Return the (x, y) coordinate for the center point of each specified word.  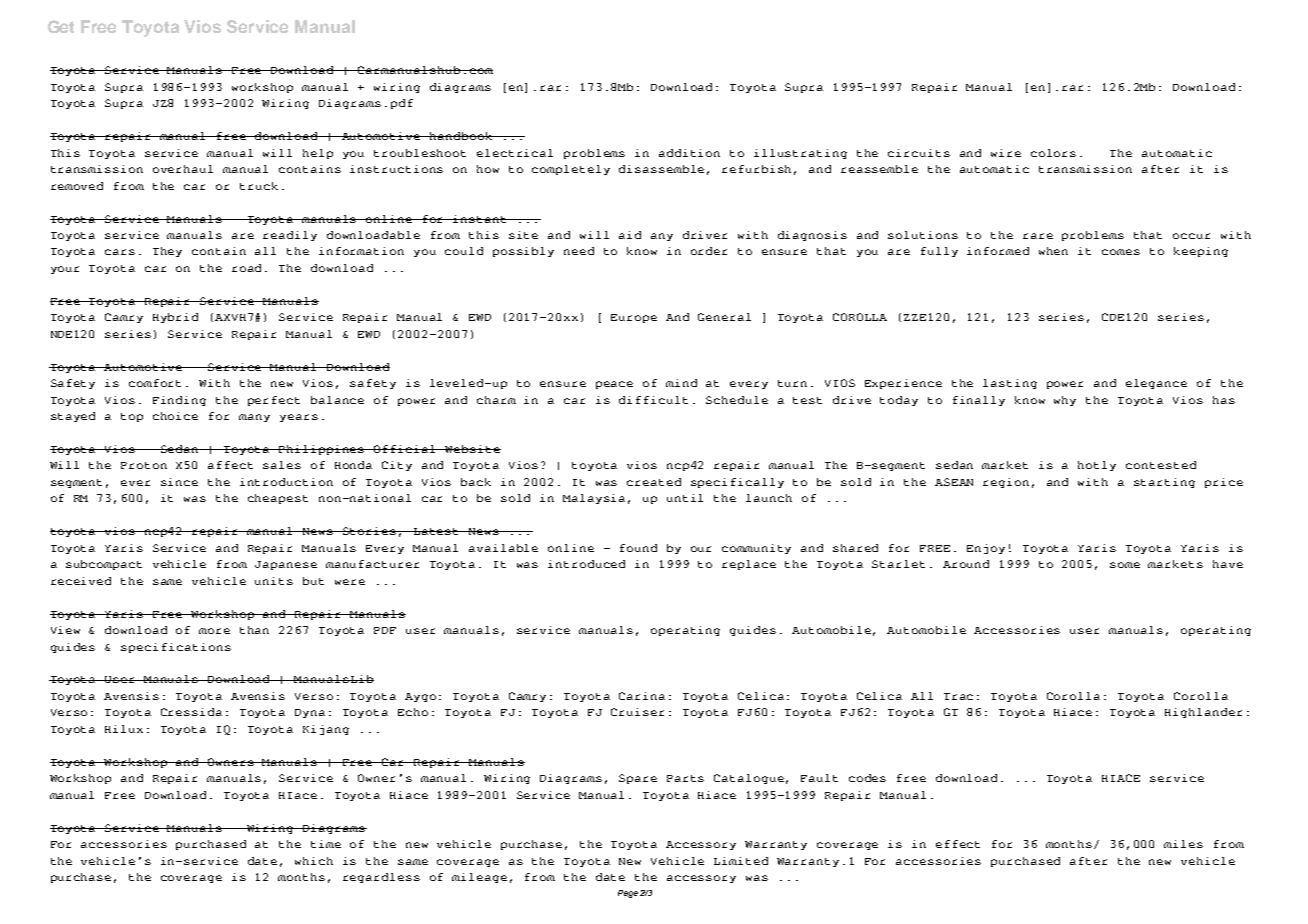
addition (689, 153)
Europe (634, 318)
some (1125, 565)
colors (1053, 153)
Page (628, 894)
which (314, 861)
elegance (1156, 384)
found (638, 548)
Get (61, 26)
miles (1183, 844)
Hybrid (175, 318)
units (274, 581)
